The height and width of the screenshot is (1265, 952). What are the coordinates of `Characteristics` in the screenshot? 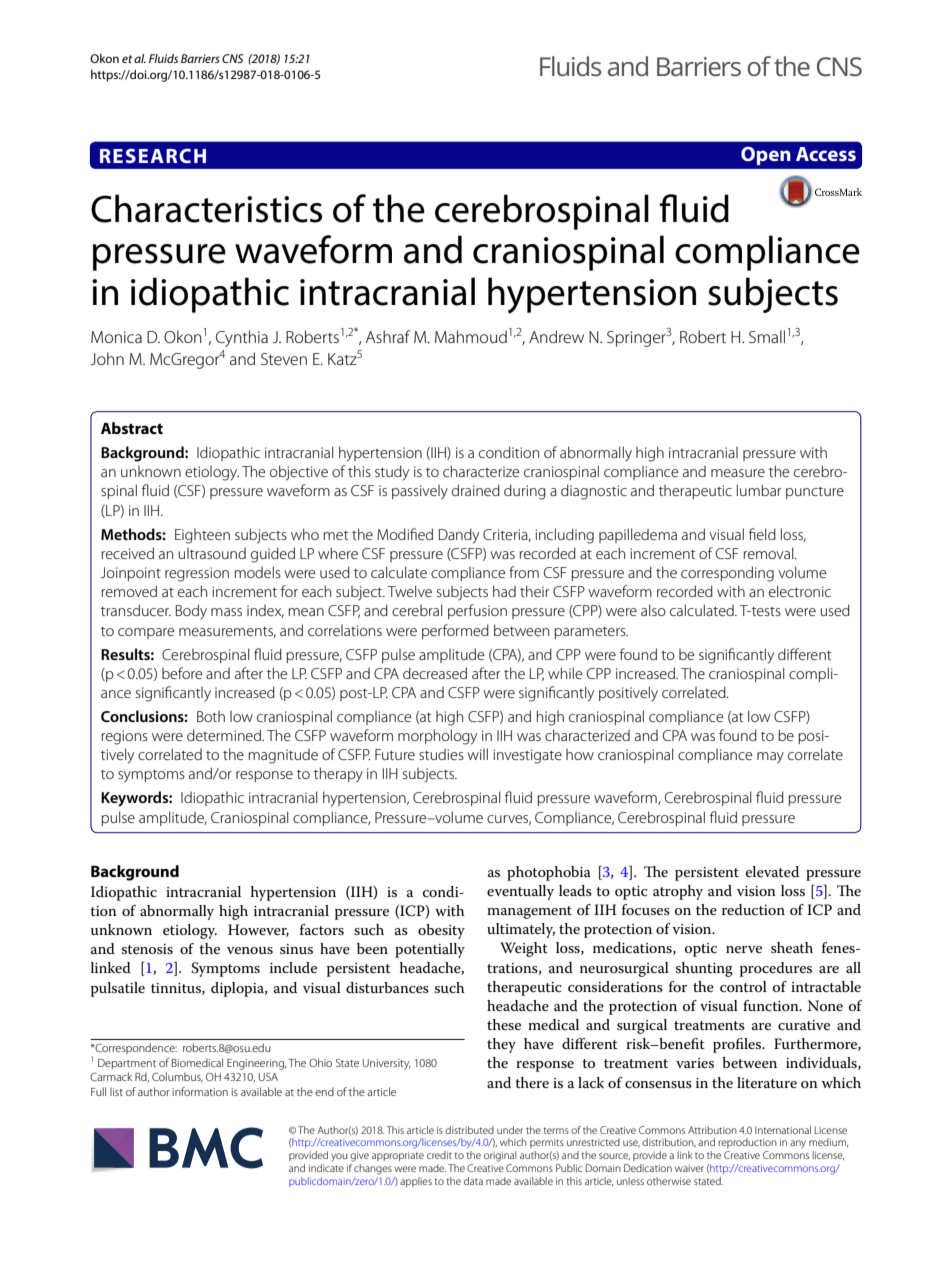 It's located at (206, 208).
